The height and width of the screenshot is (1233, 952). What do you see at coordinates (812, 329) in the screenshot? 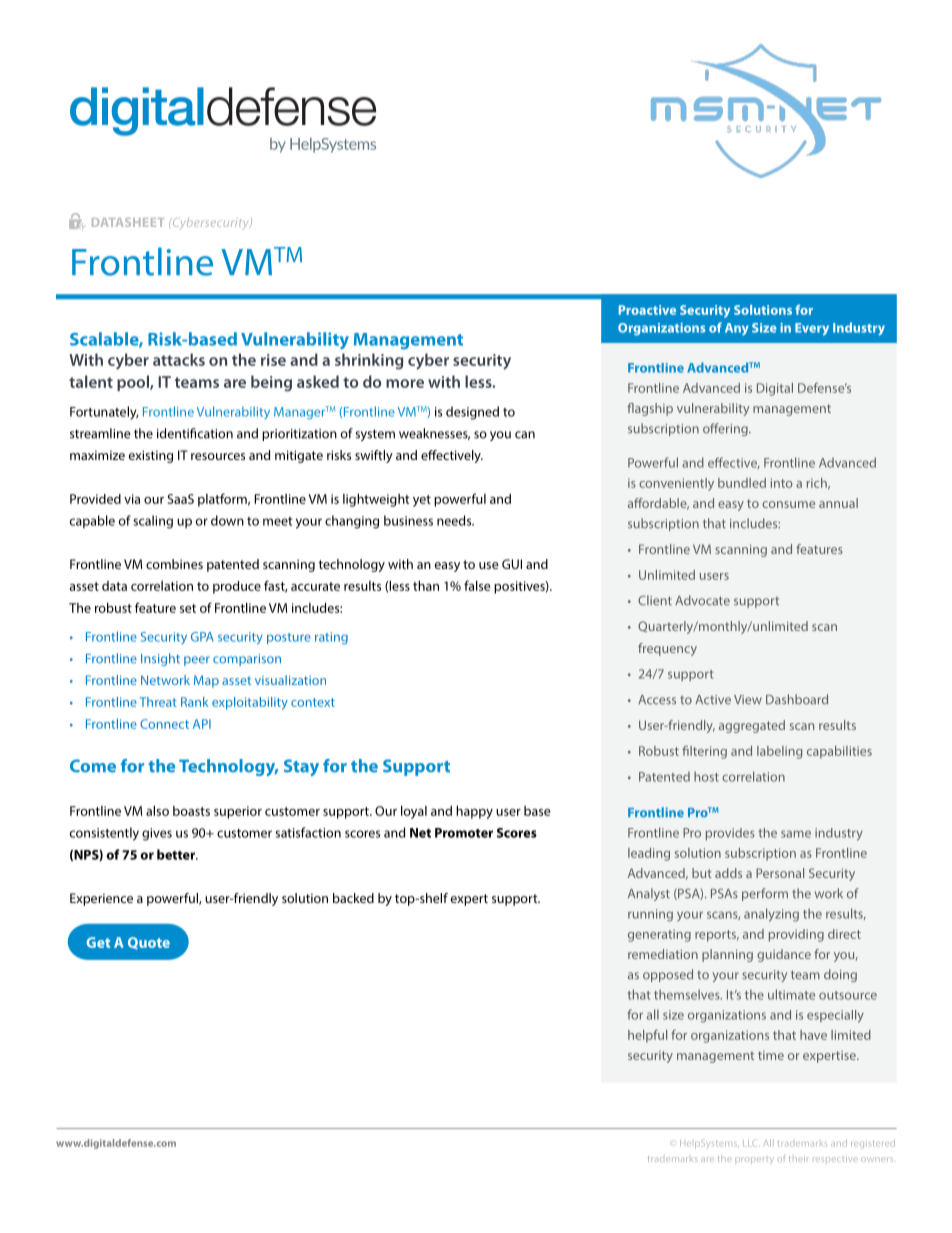
I see `Every` at bounding box center [812, 329].
